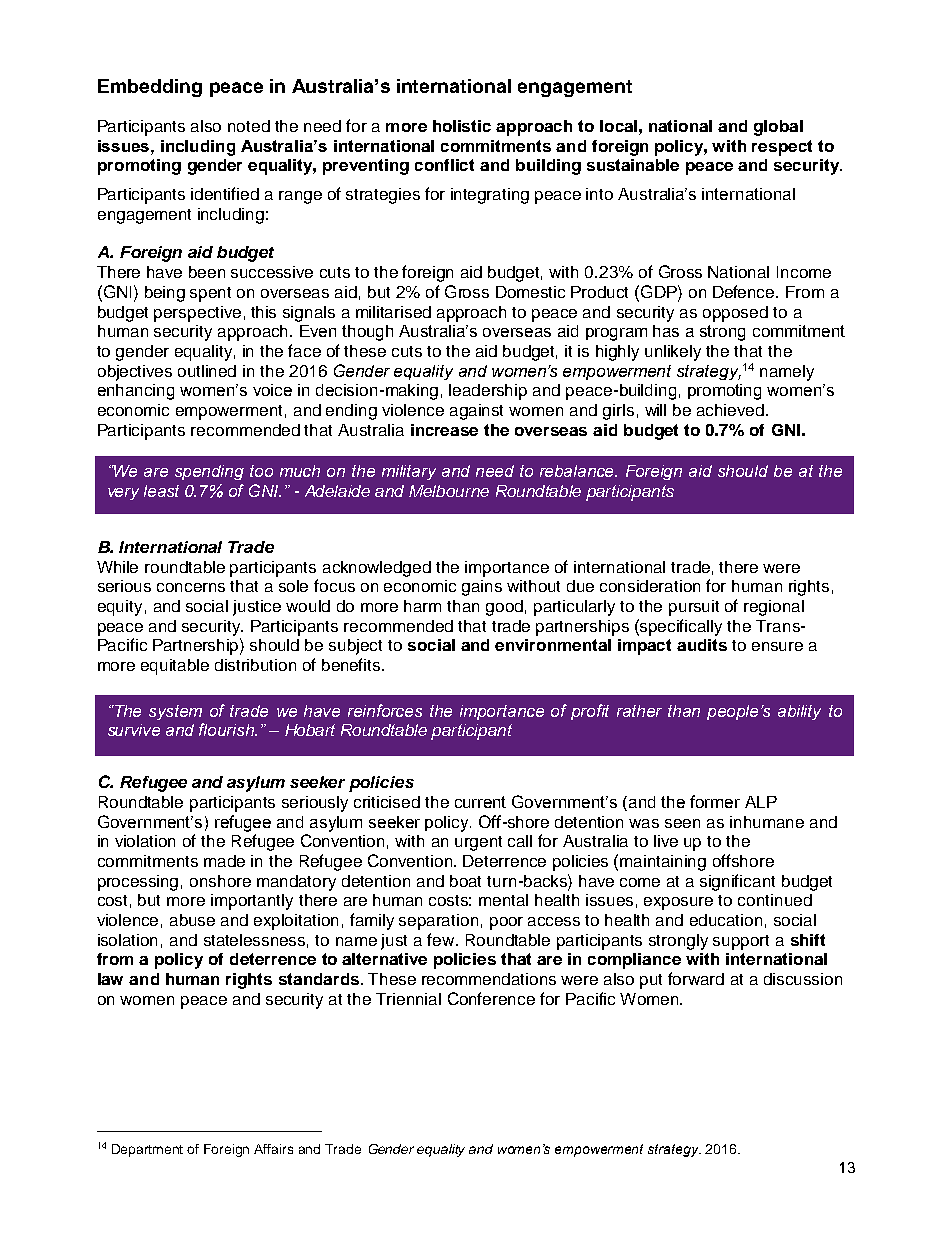  I want to click on concerns, so click(191, 587).
